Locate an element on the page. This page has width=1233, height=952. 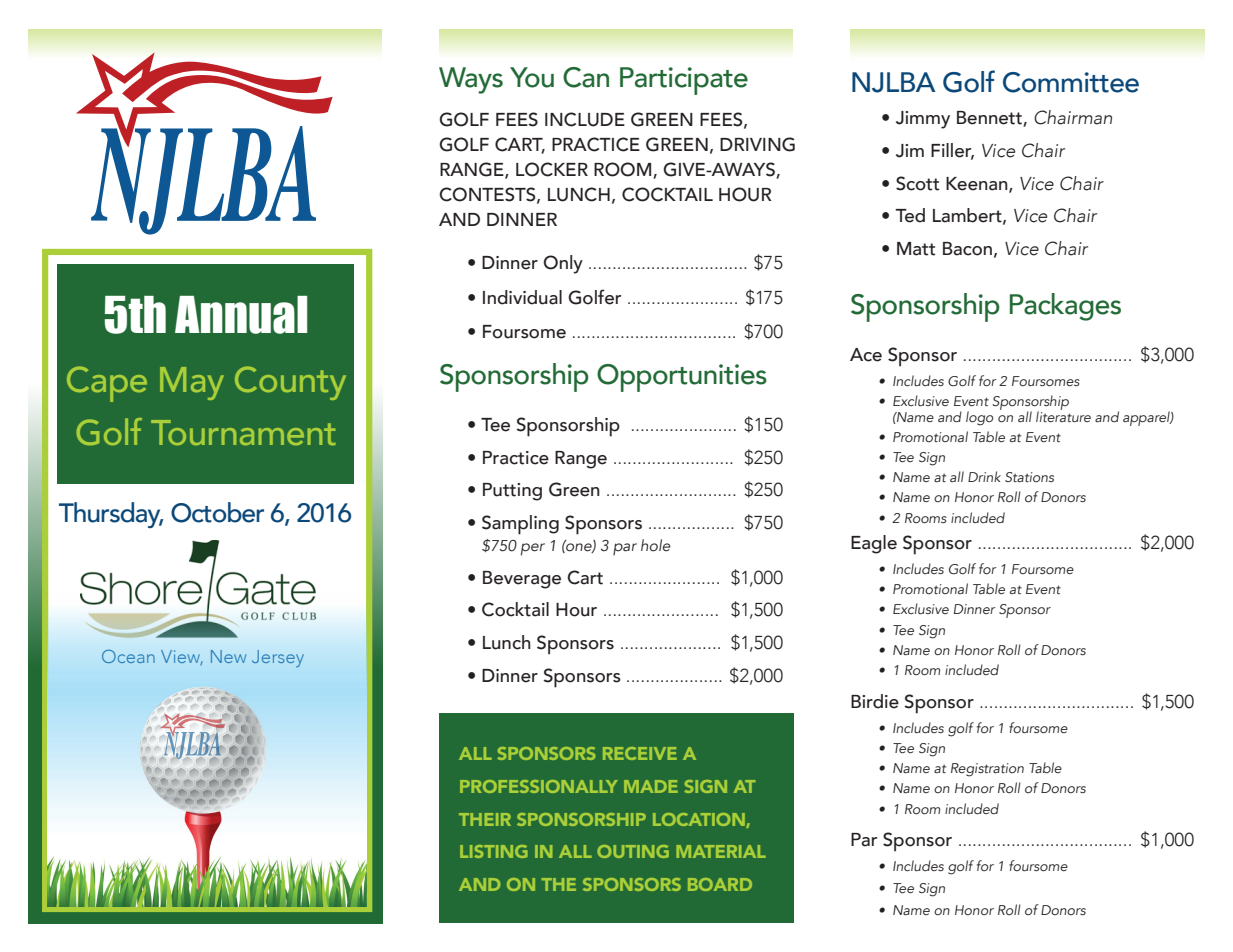
Opportunities is located at coordinates (682, 378).
